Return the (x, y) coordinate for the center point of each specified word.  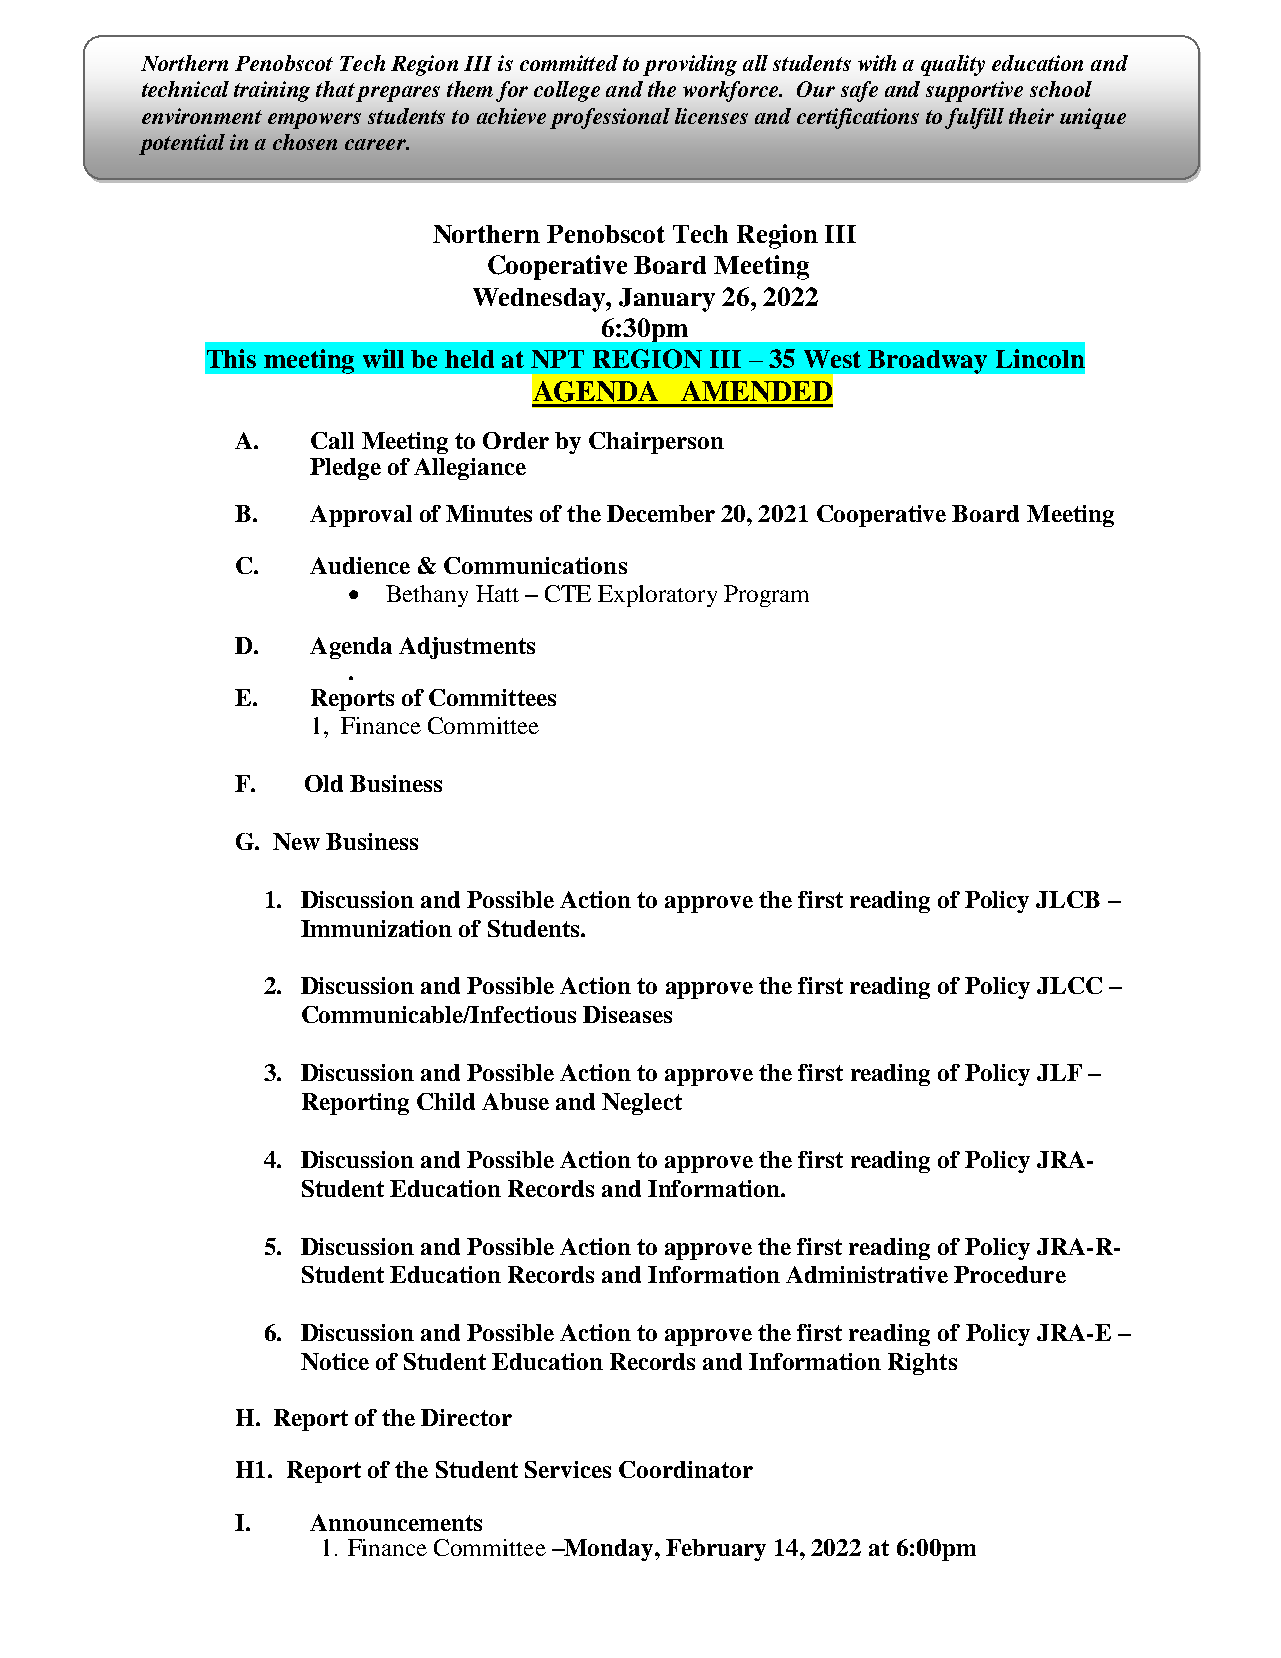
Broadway (927, 362)
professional (610, 118)
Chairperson (656, 443)
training (272, 91)
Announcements (396, 1522)
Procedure (1010, 1274)
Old (324, 783)
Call (332, 440)
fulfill (974, 118)
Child (446, 1101)
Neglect (642, 1104)
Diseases (627, 1014)
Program (766, 596)
